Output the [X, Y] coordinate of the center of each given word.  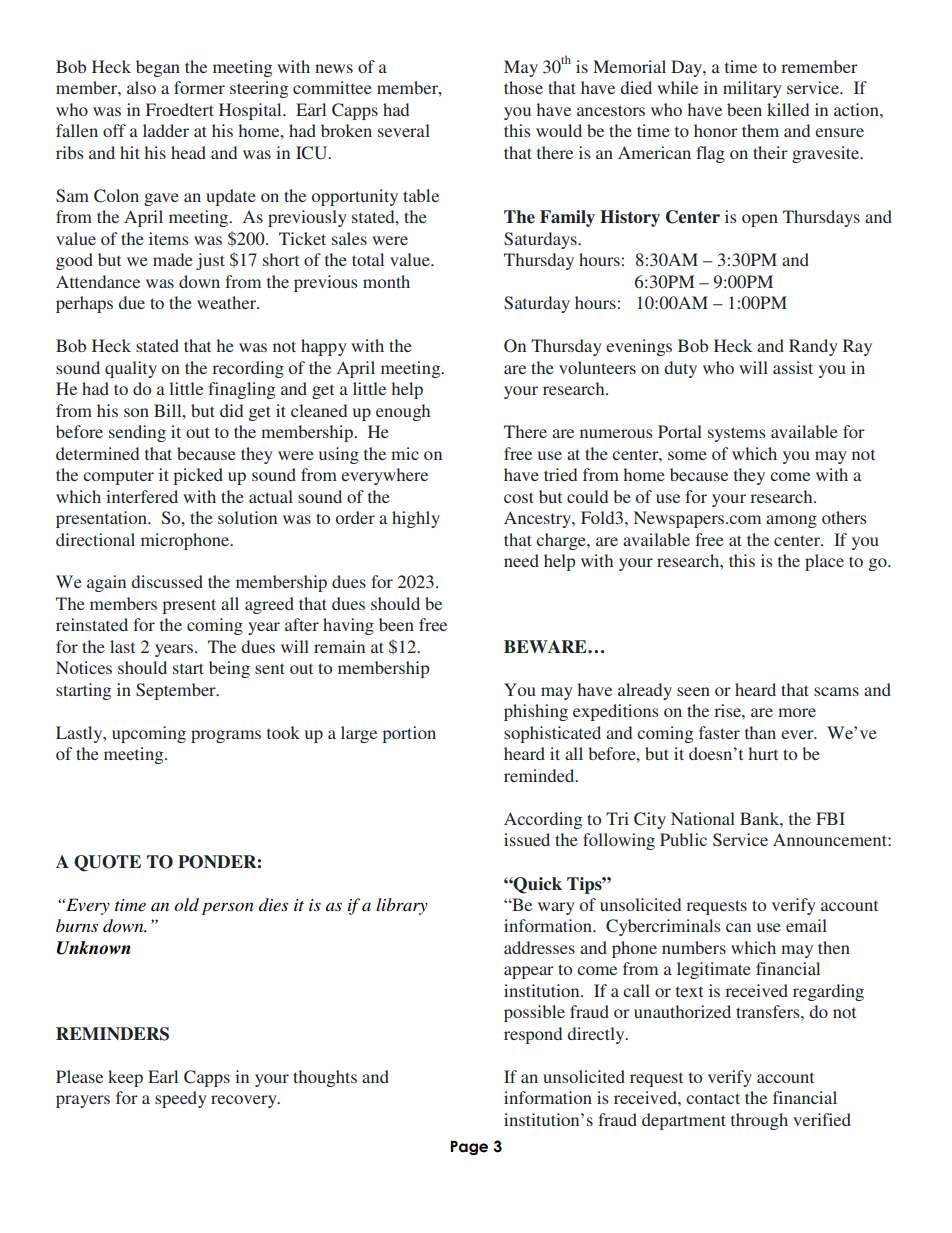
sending [137, 433]
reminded [540, 775]
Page [469, 1148]
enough [403, 412]
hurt [763, 753]
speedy [181, 1099]
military [752, 89]
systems [737, 434]
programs [226, 736]
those [523, 87]
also [141, 87]
